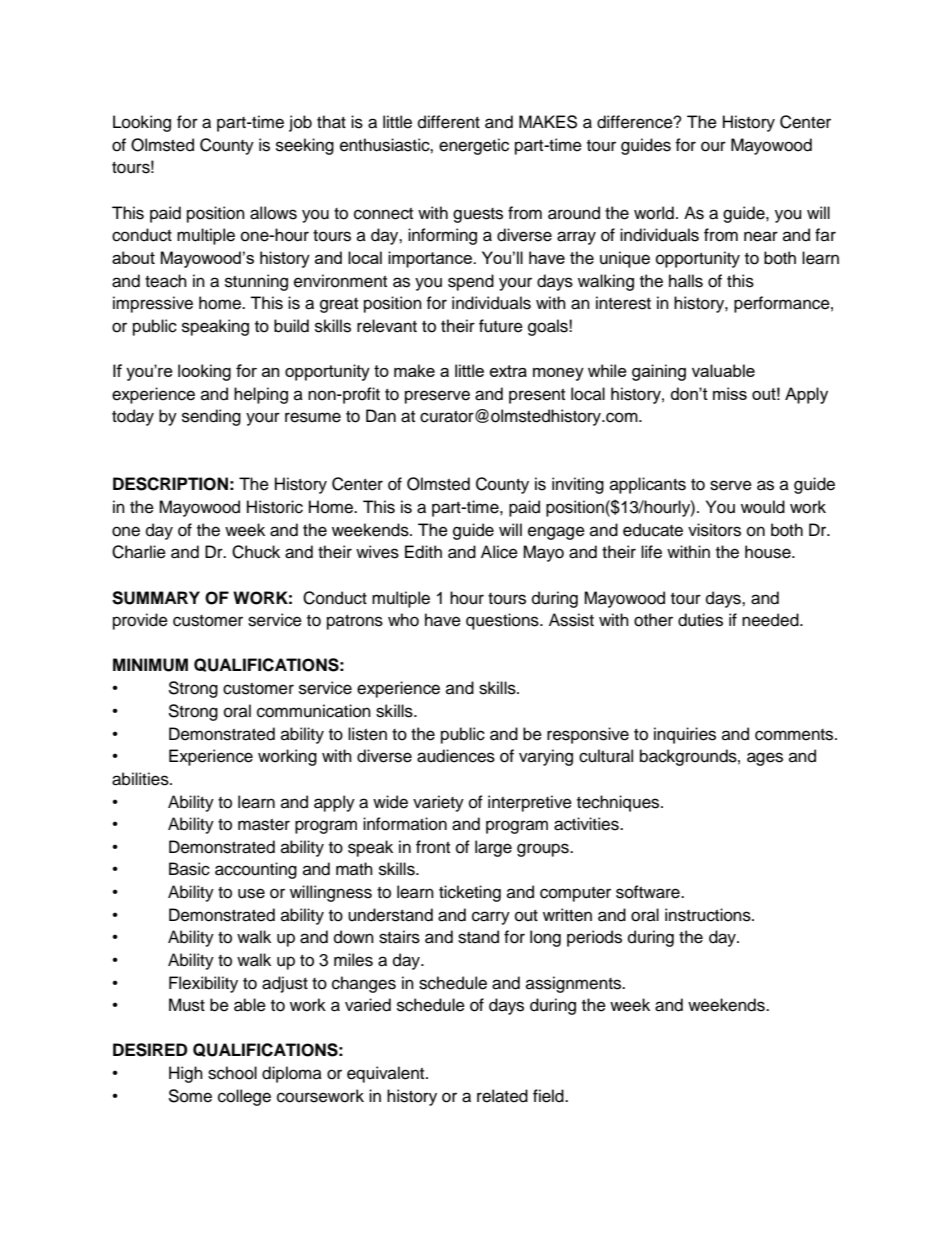 The width and height of the image is (952, 1233). I want to click on questions, so click(503, 621).
